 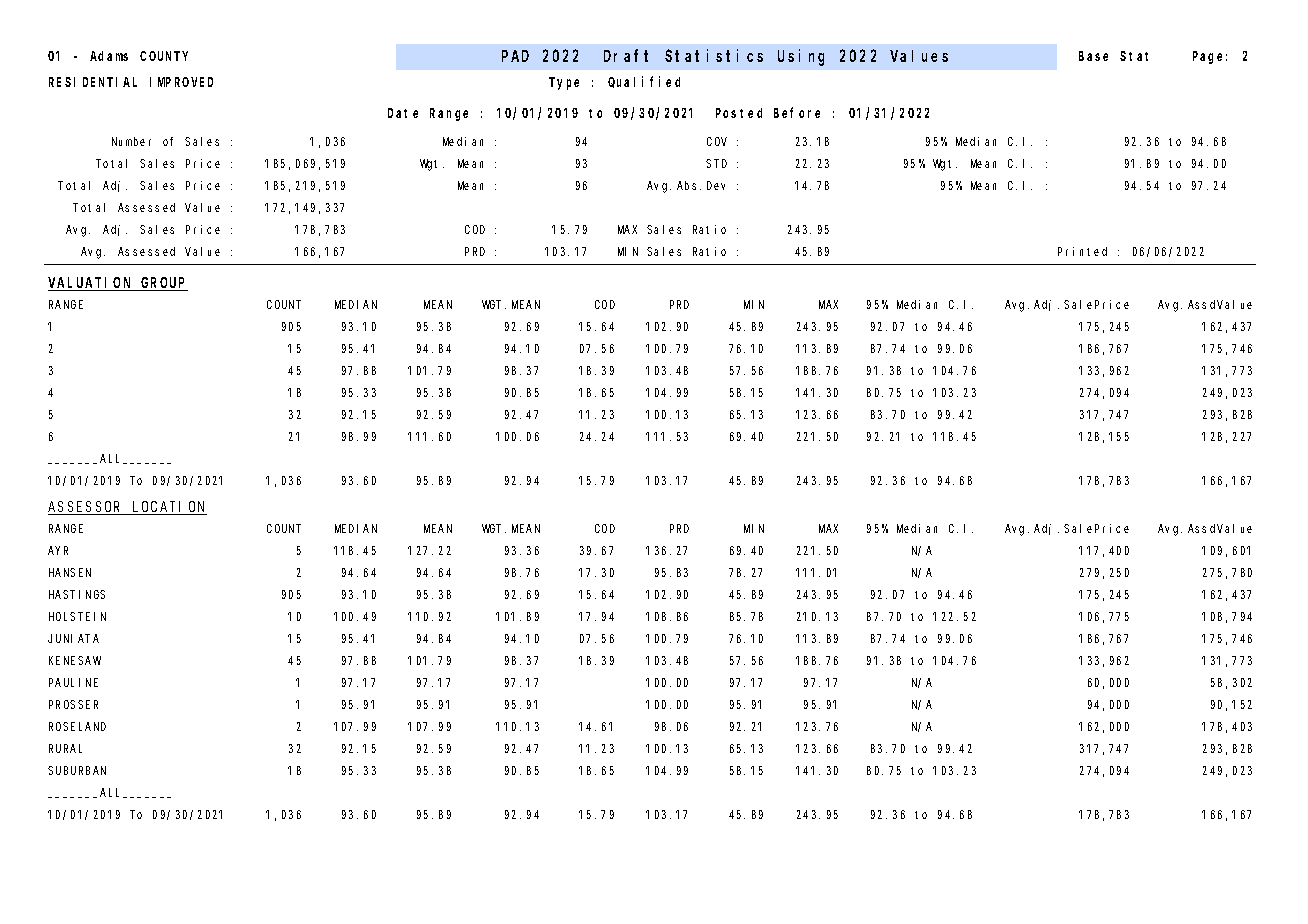 I want to click on ASSESSOR, so click(x=86, y=508).
